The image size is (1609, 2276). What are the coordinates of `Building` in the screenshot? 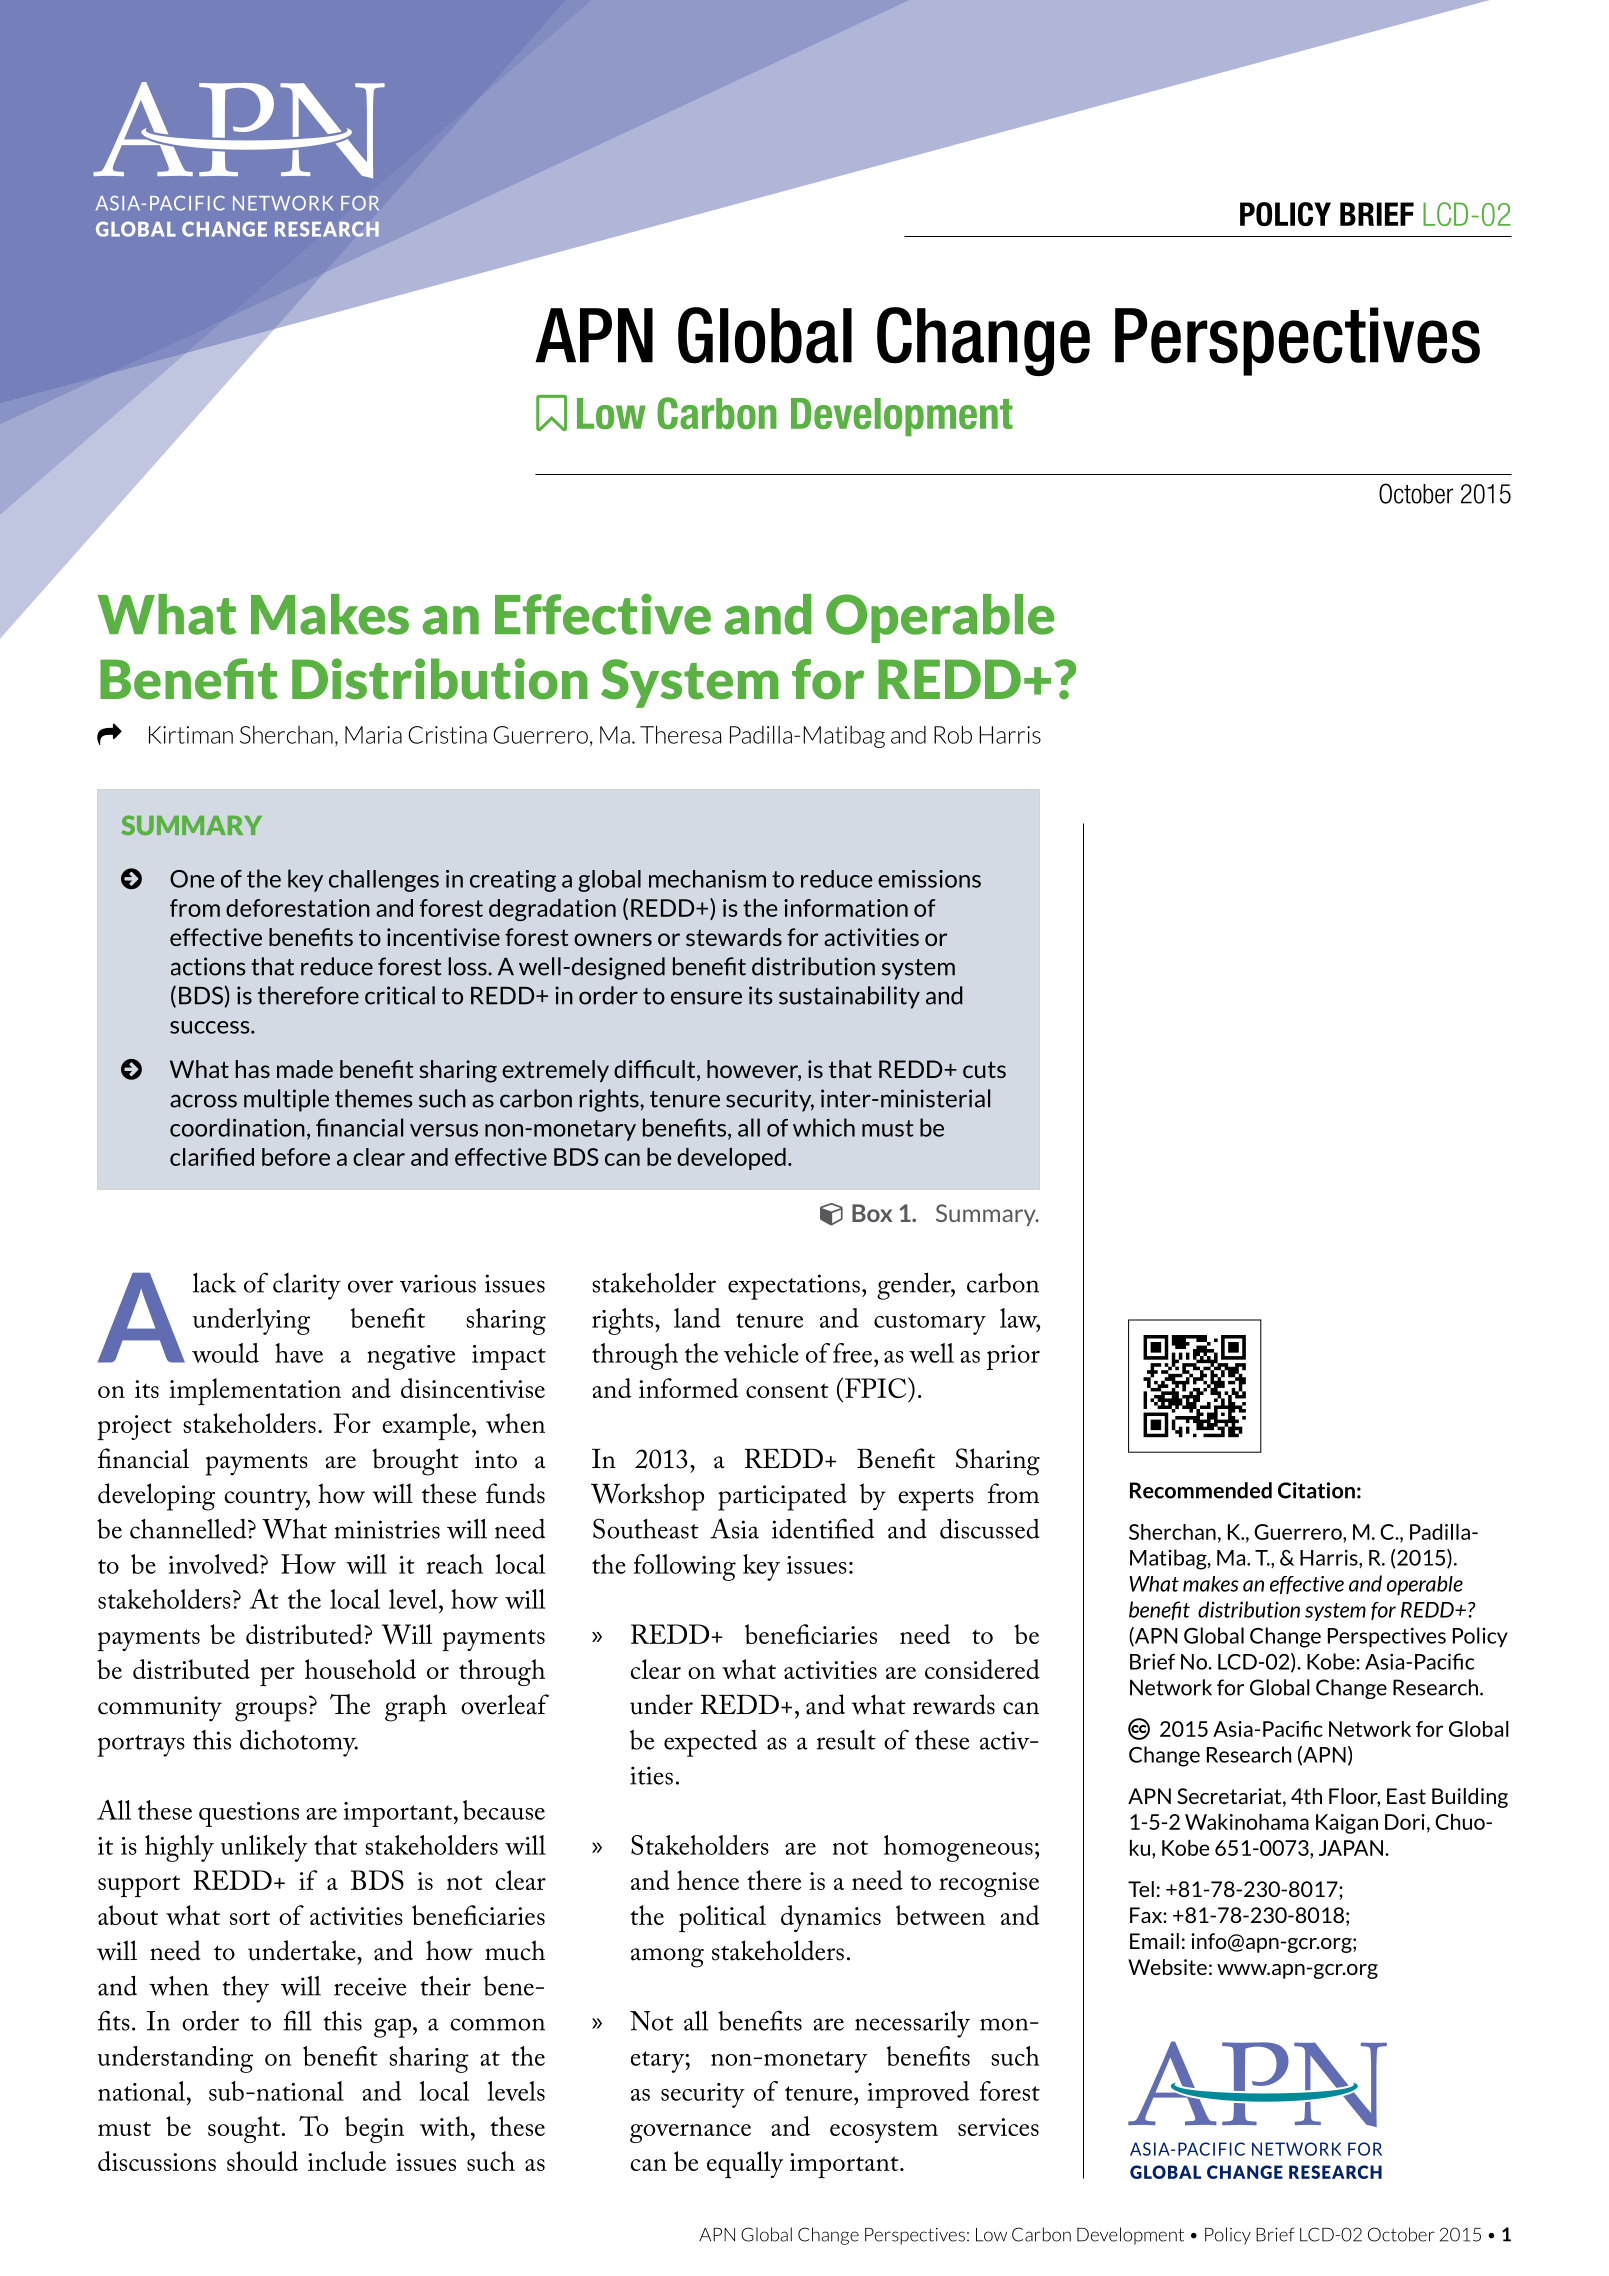 It's located at (1470, 1798).
